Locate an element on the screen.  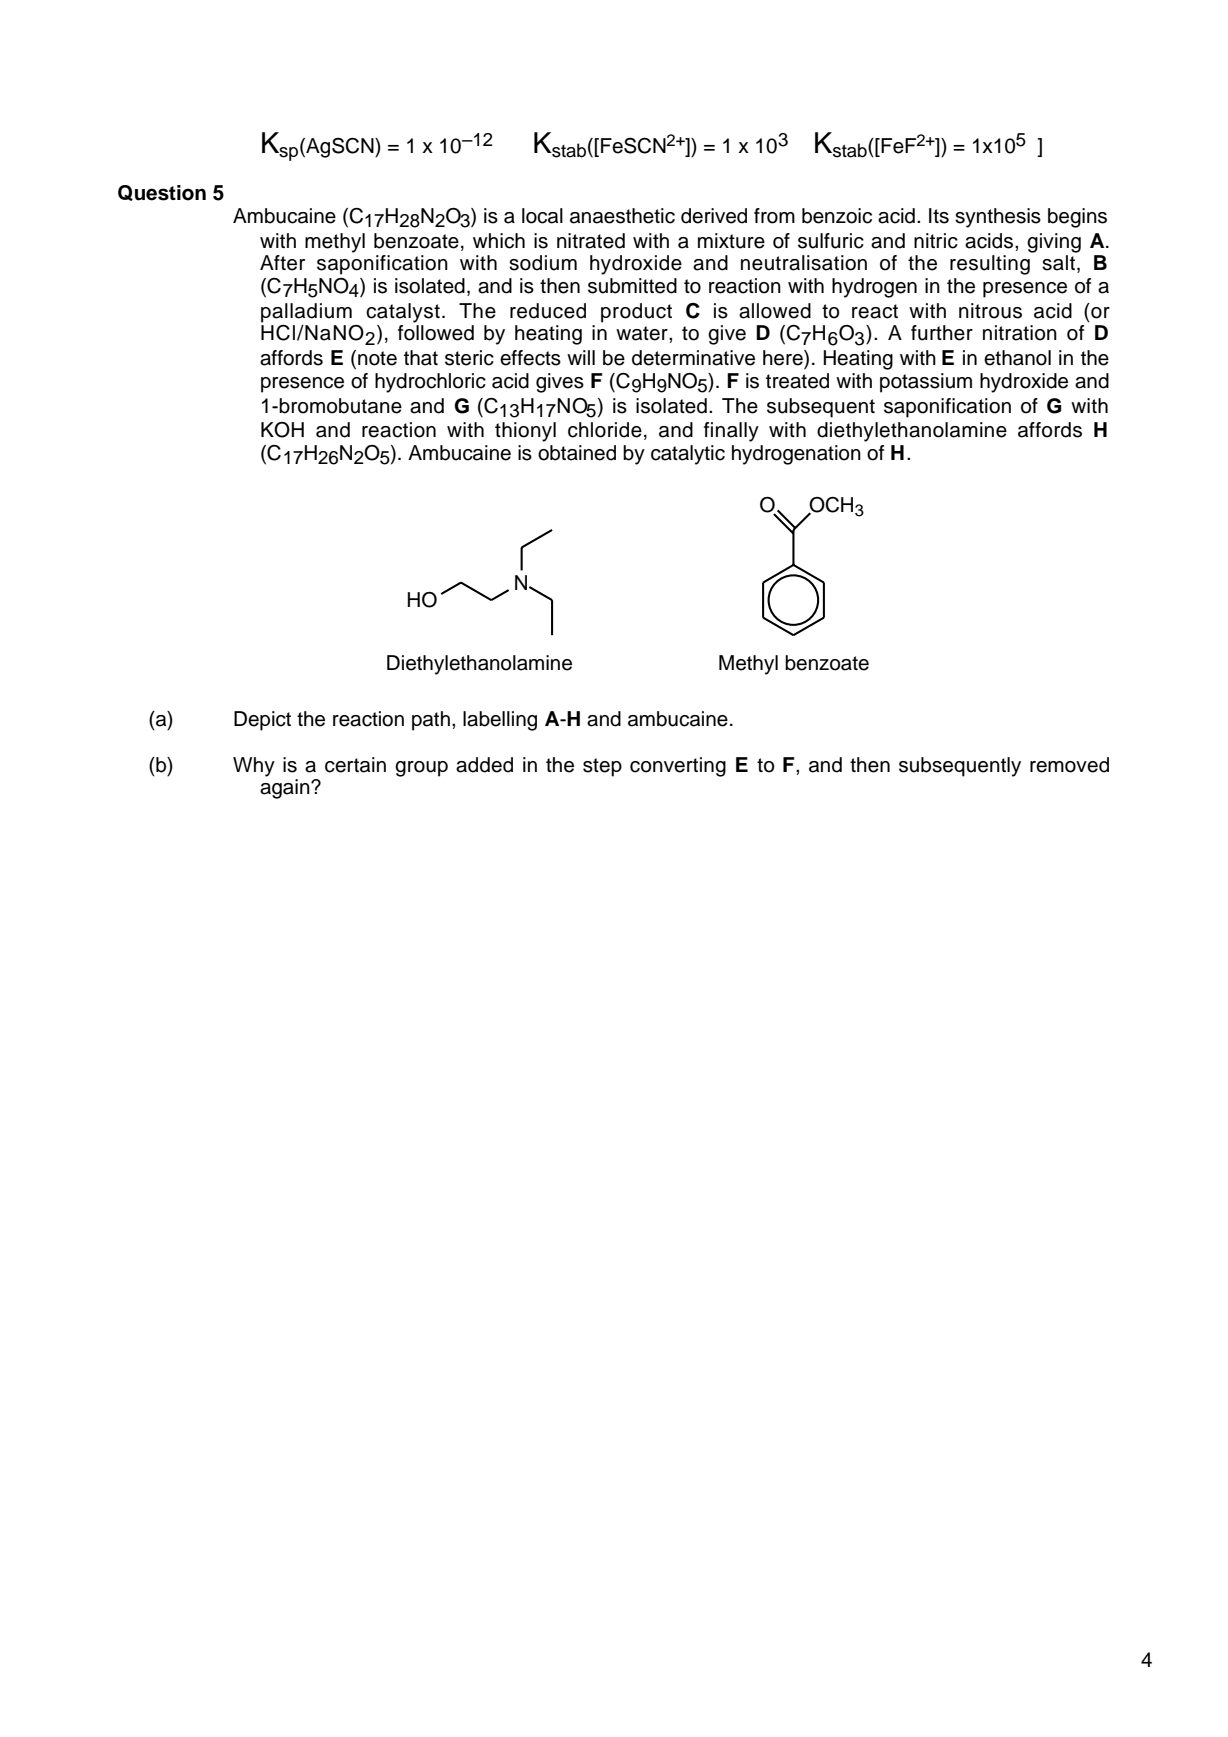
step is located at coordinates (602, 767).
